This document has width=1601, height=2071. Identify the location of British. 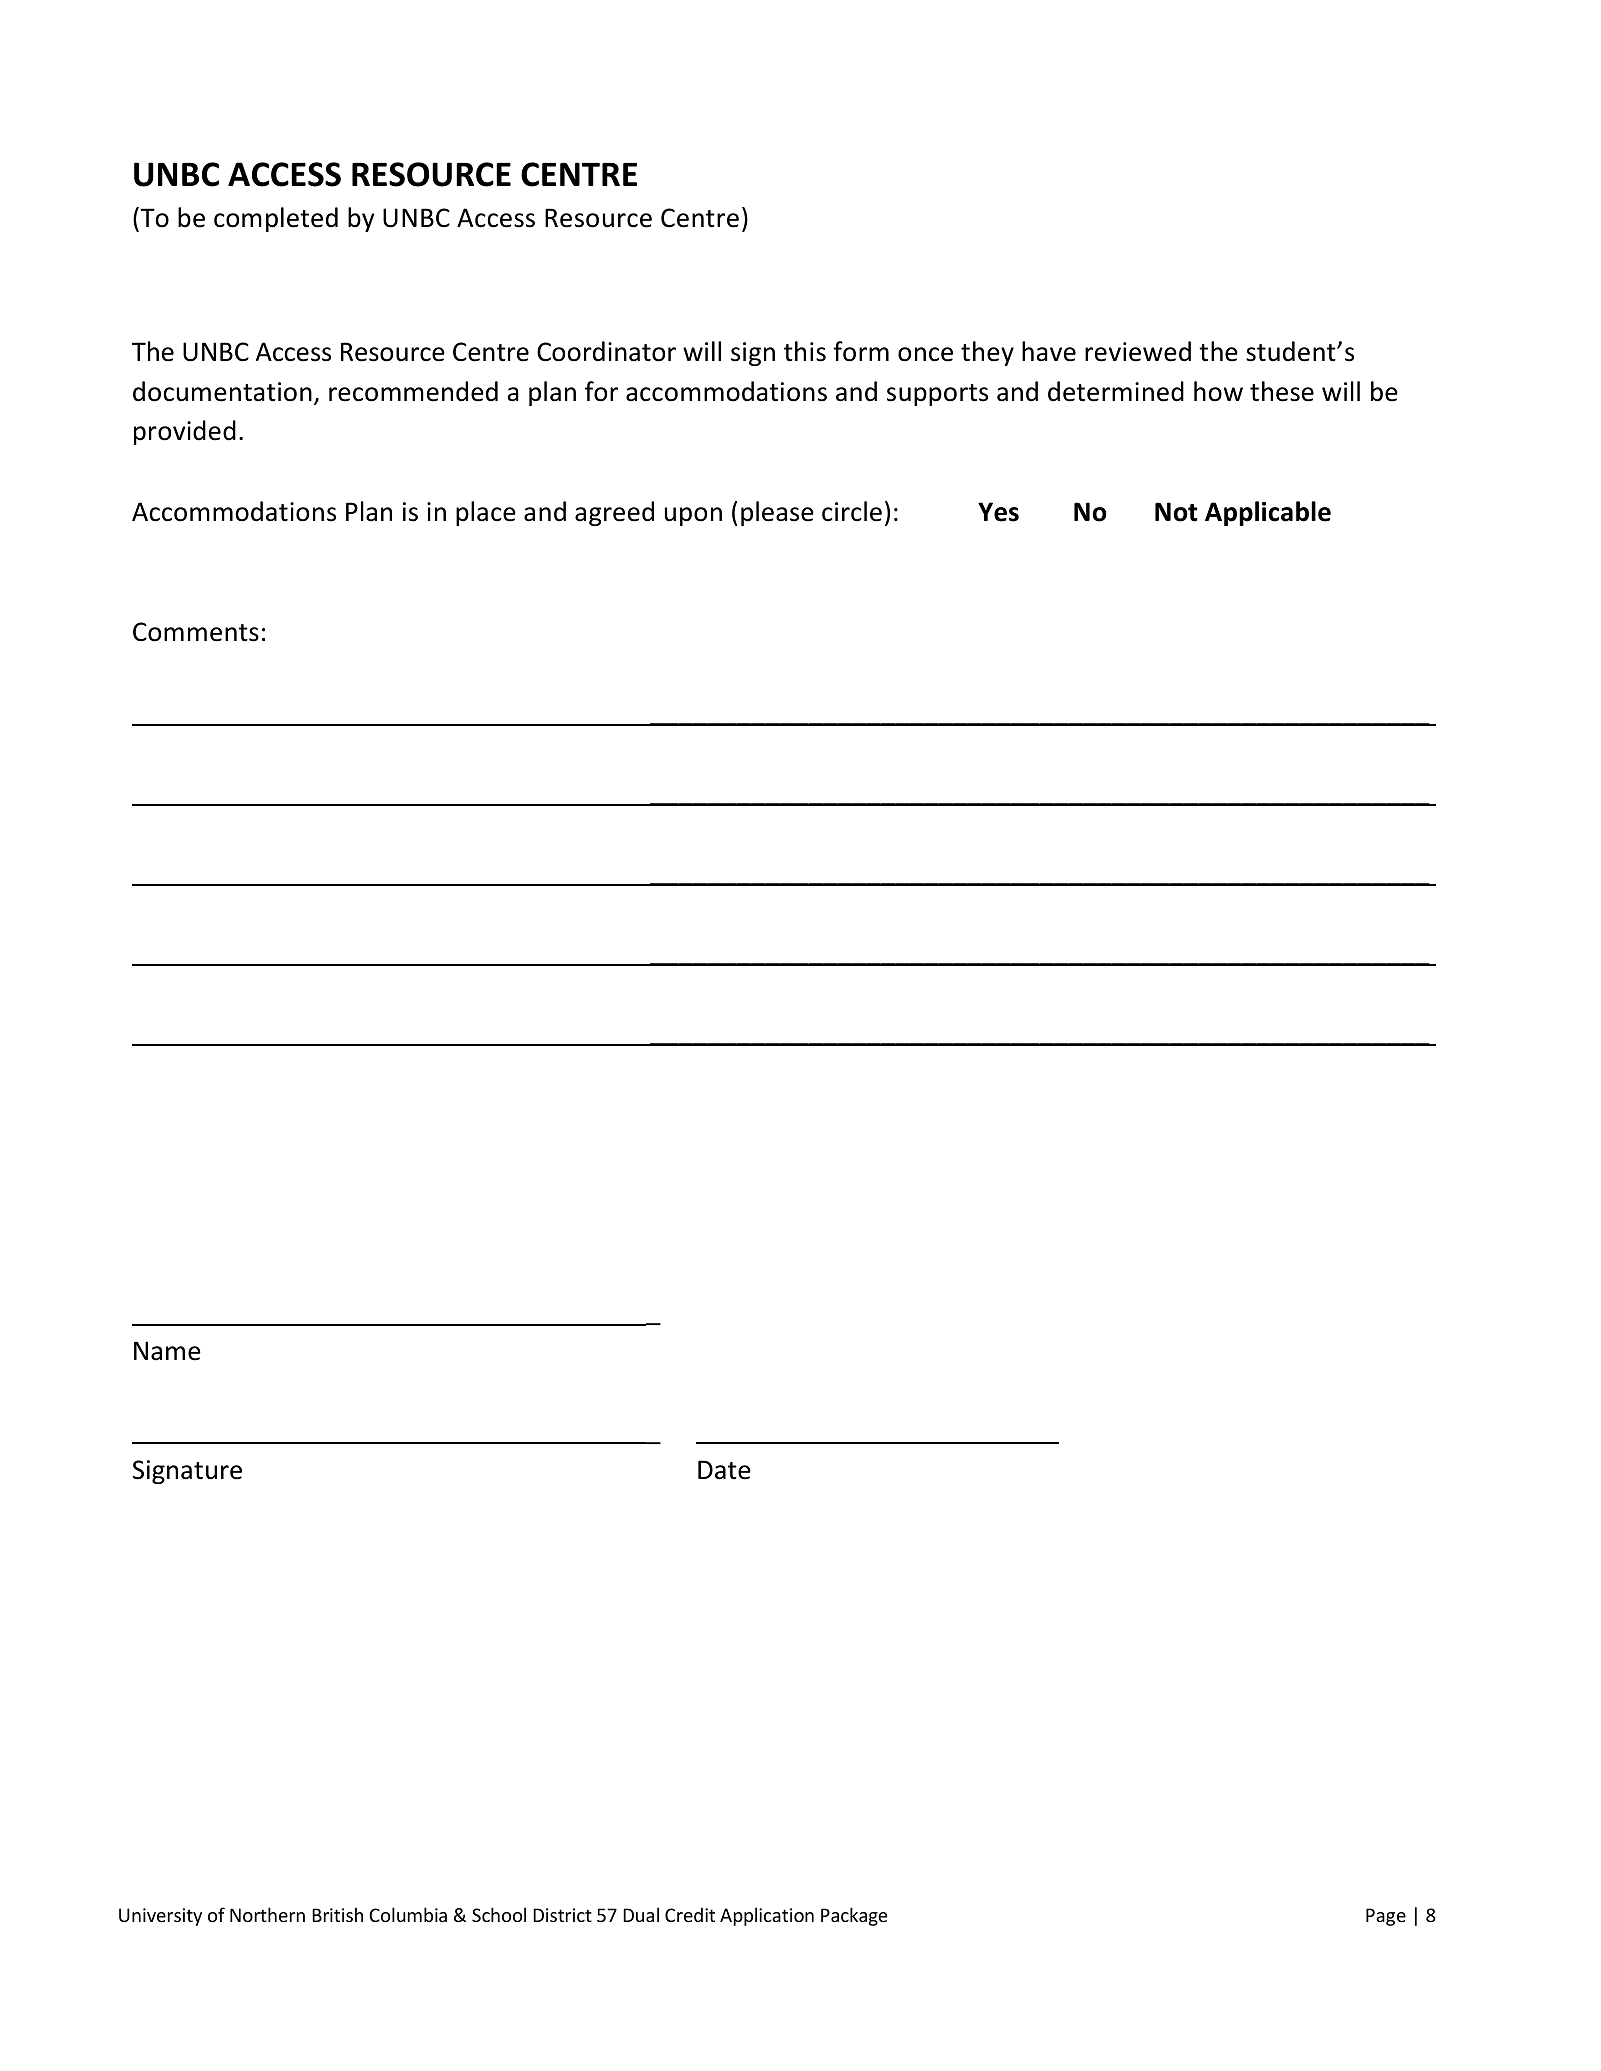
(337, 1914).
